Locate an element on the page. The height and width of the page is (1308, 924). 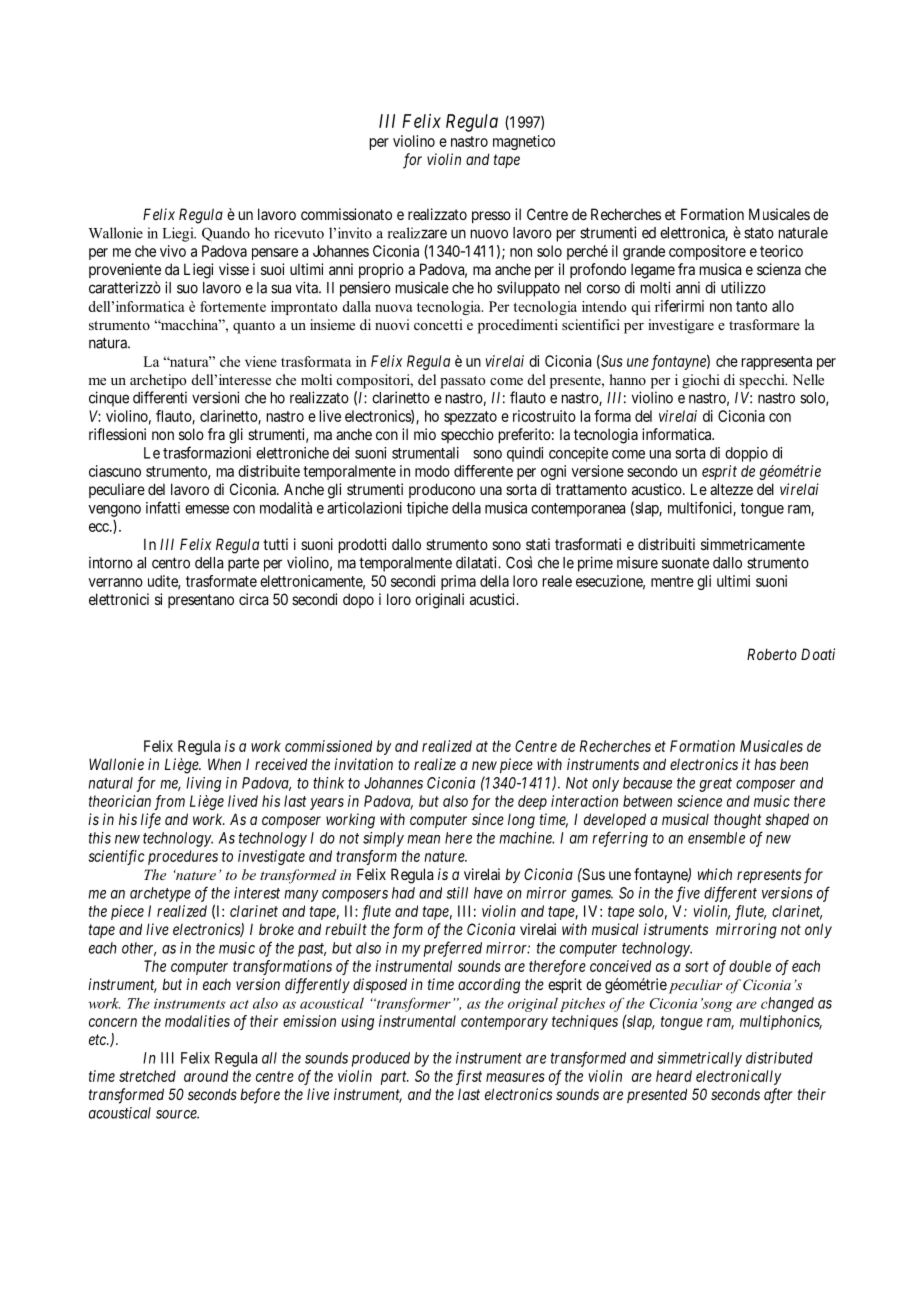
first is located at coordinates (469, 1077).
